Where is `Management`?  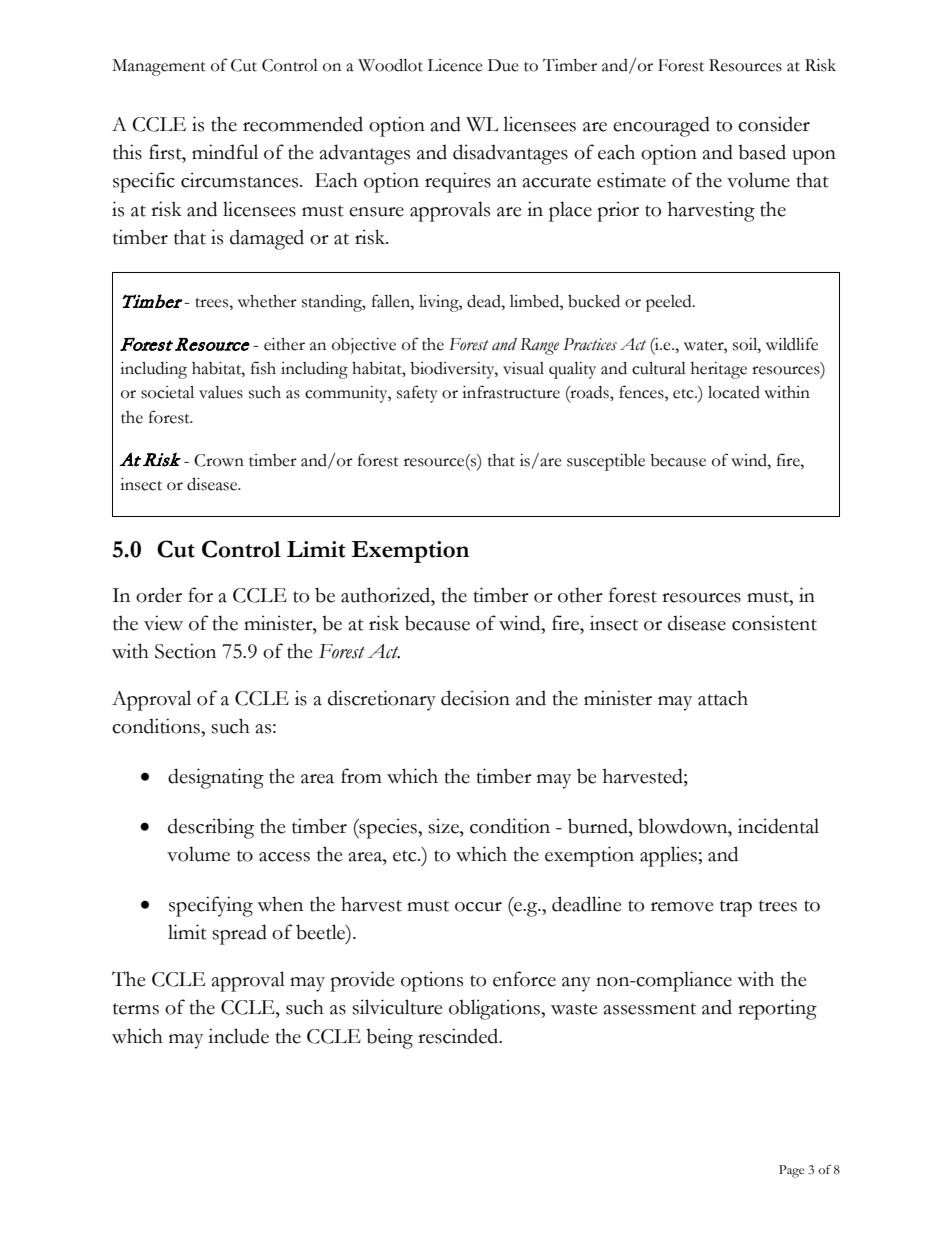
Management is located at coordinates (159, 67).
